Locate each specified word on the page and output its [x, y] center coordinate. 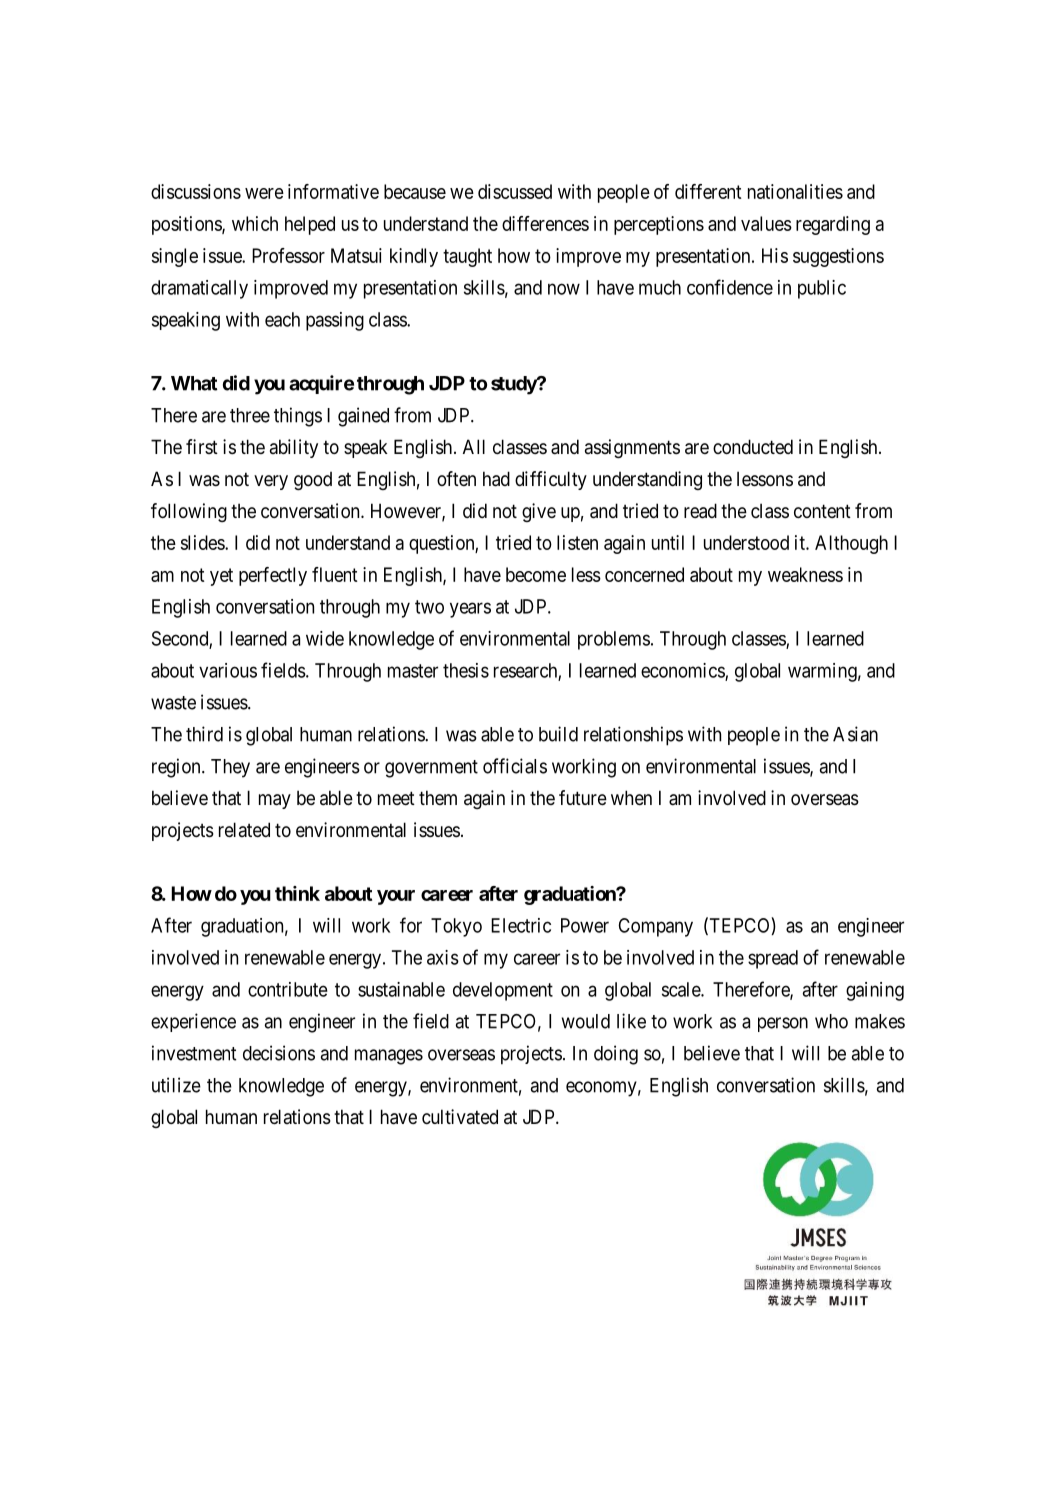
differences [545, 223]
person [783, 1024]
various [228, 670]
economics [683, 671]
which [255, 223]
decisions [279, 1053]
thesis [466, 670]
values [766, 223]
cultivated [460, 1117]
